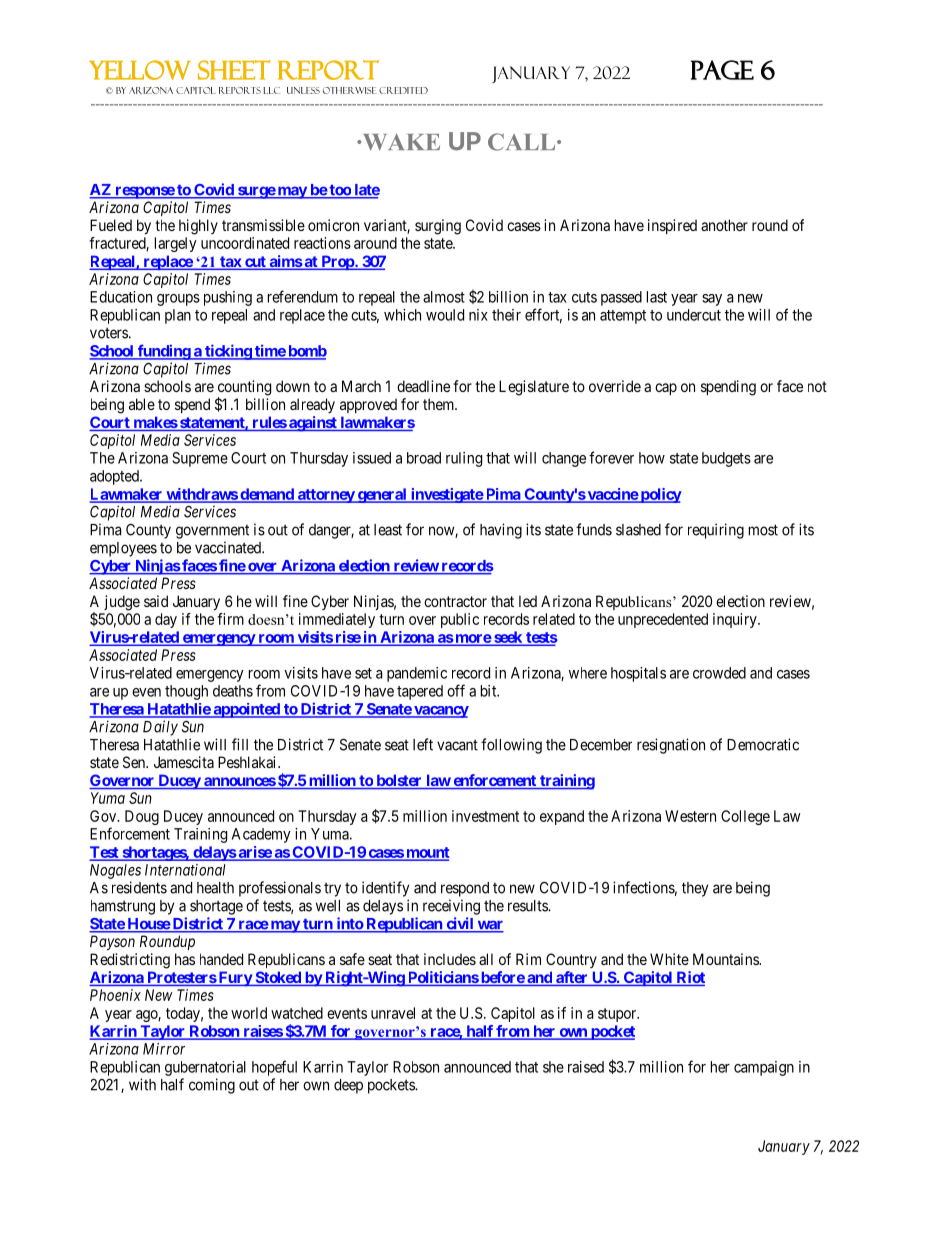 This screenshot has height=1233, width=952. Describe the element at coordinates (234, 70) in the screenshot. I see `SHEET` at that location.
